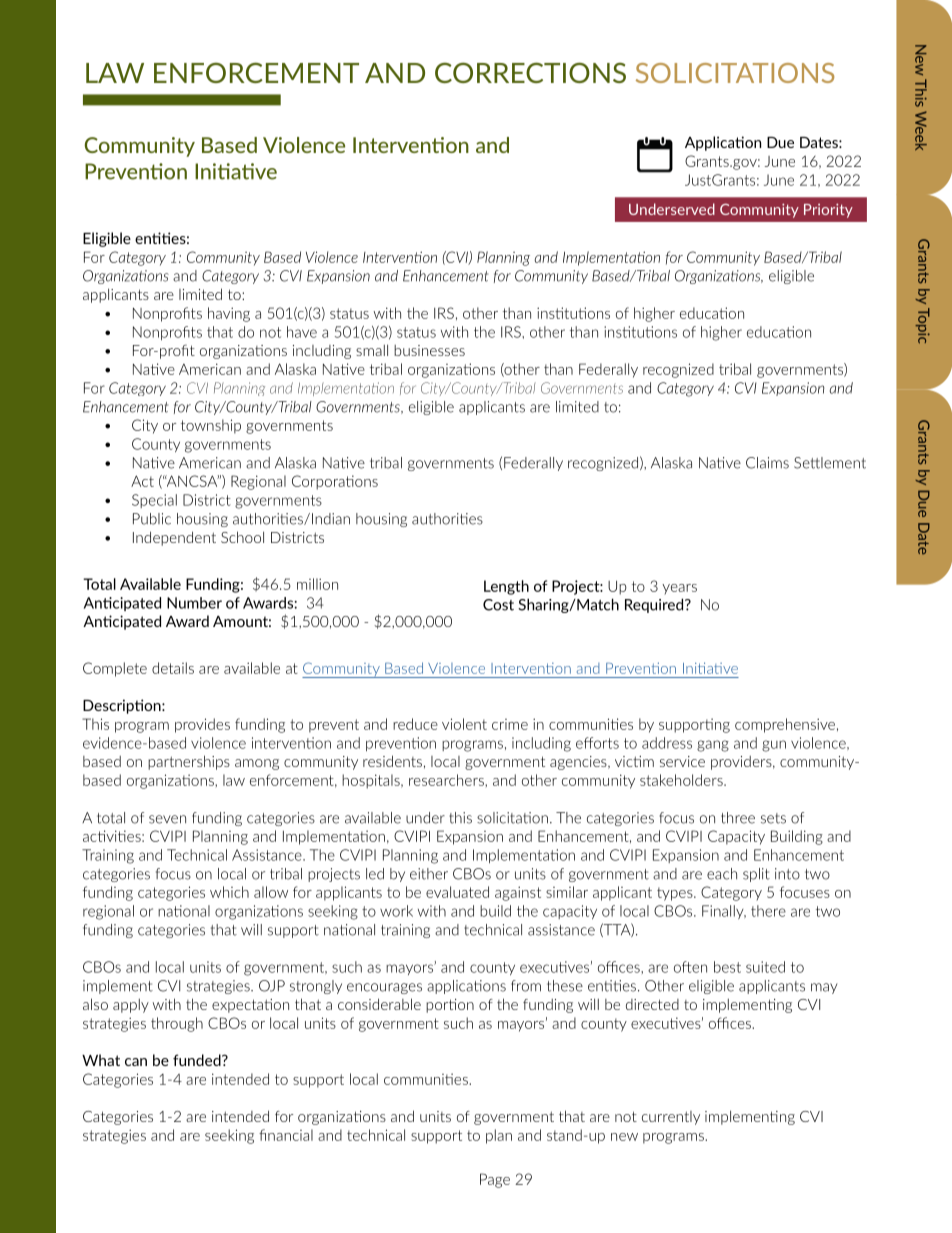 The height and width of the page is (1233, 952). What do you see at coordinates (447, 780) in the page?
I see `researchers` at bounding box center [447, 780].
